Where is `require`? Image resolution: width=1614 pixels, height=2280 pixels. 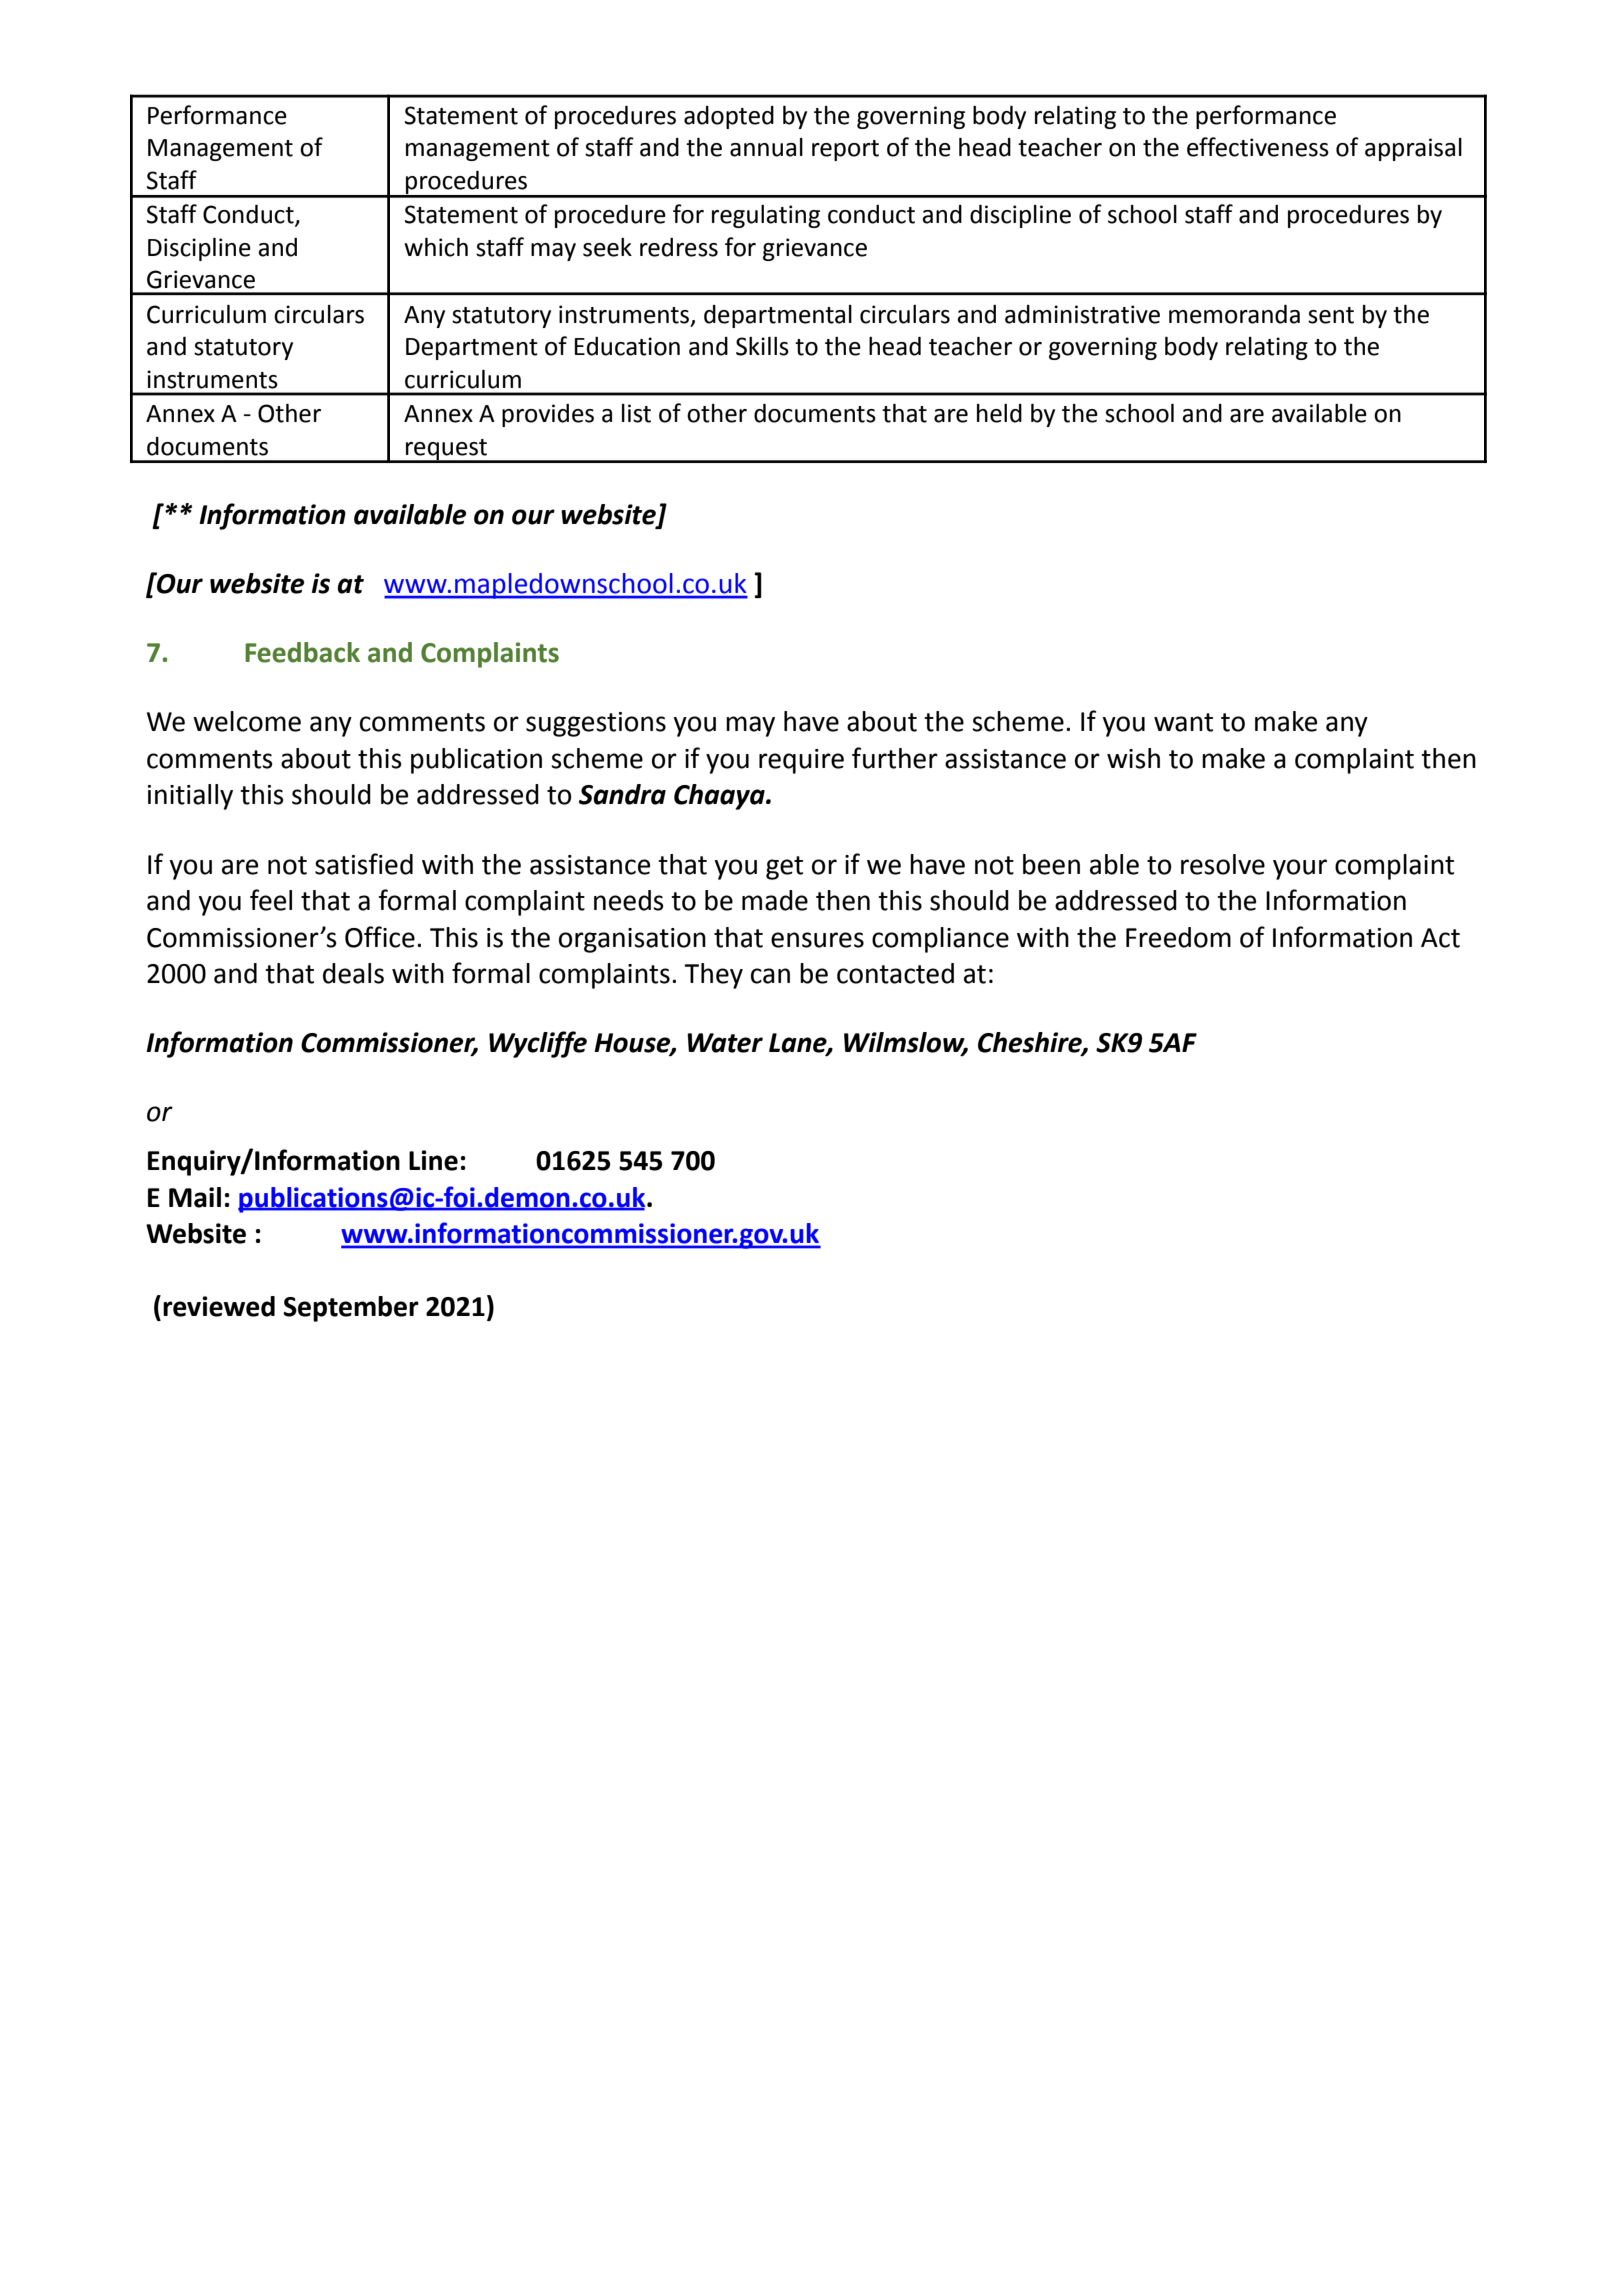
require is located at coordinates (801, 761).
